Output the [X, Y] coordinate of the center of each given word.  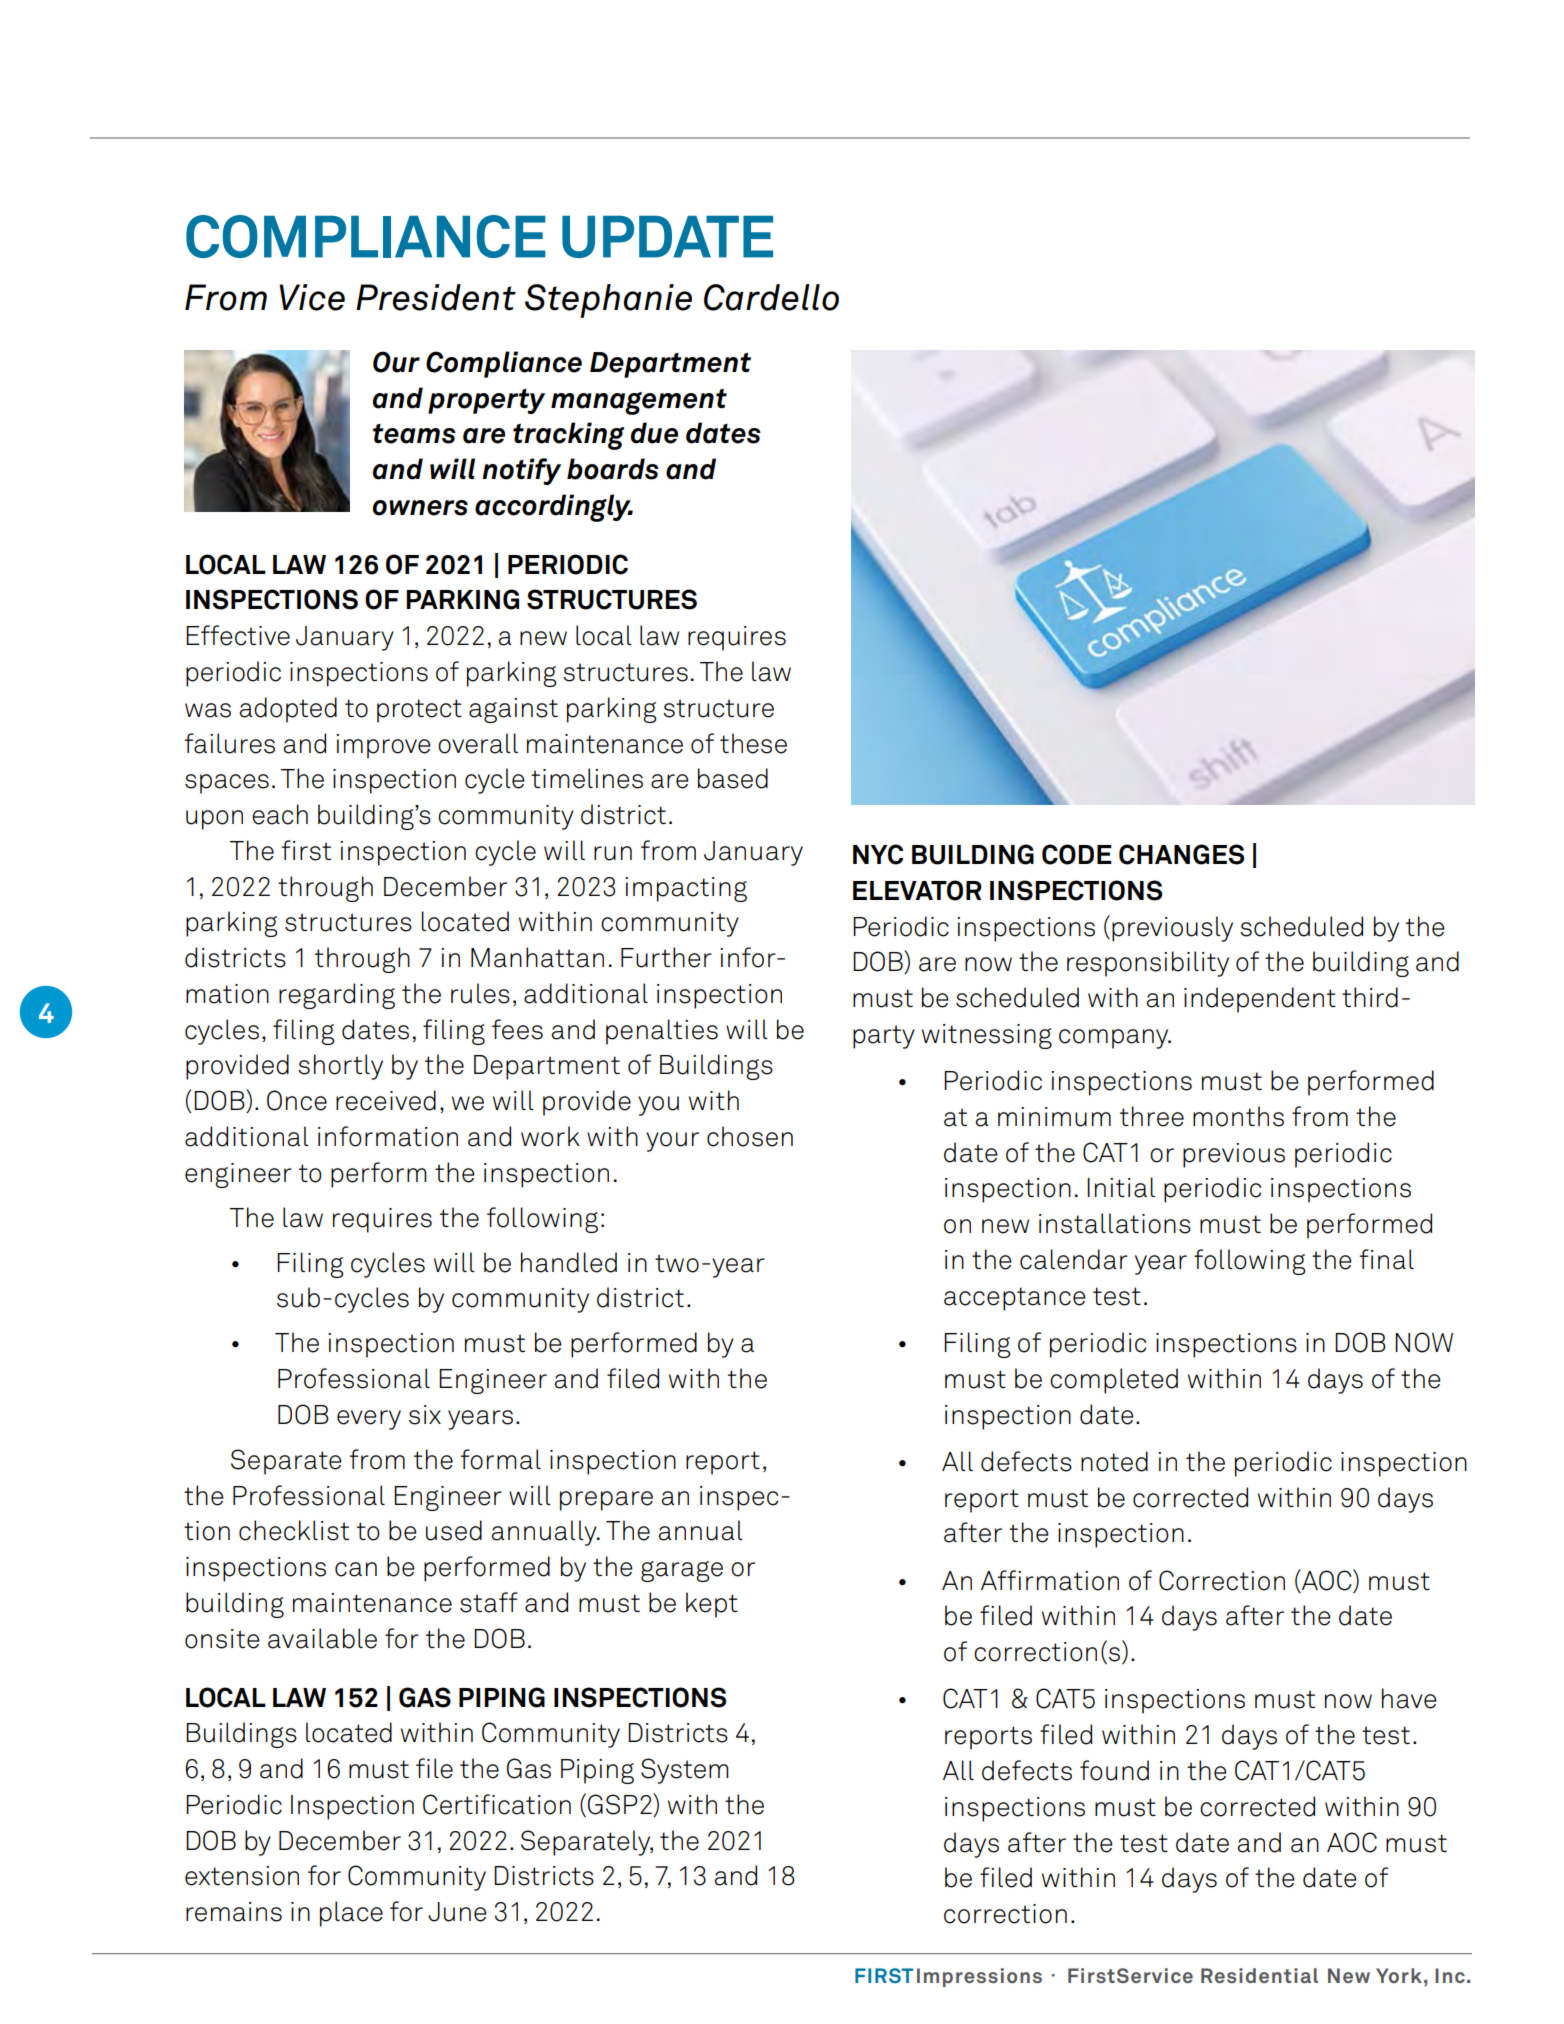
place [351, 1914]
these [753, 743]
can [356, 1569]
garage [682, 1571]
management [639, 402]
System [685, 1771]
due [654, 433]
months [1238, 1116]
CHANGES [1181, 854]
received [386, 1100]
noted [1114, 1461]
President [436, 297]
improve [383, 746]
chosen [750, 1136]
